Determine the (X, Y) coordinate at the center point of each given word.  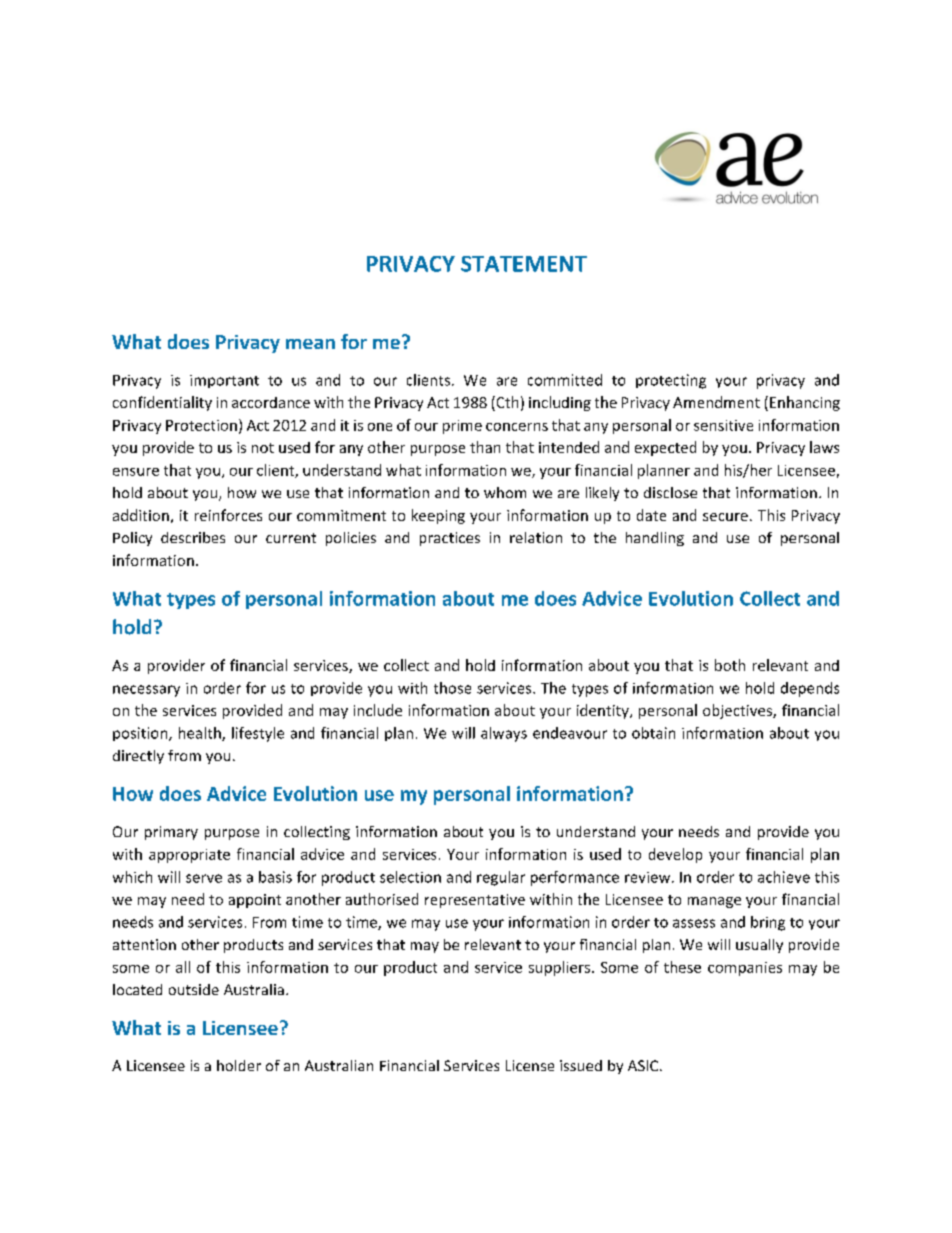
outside (194, 989)
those (452, 688)
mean (310, 344)
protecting (671, 381)
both (730, 665)
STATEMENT (524, 264)
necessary (146, 691)
